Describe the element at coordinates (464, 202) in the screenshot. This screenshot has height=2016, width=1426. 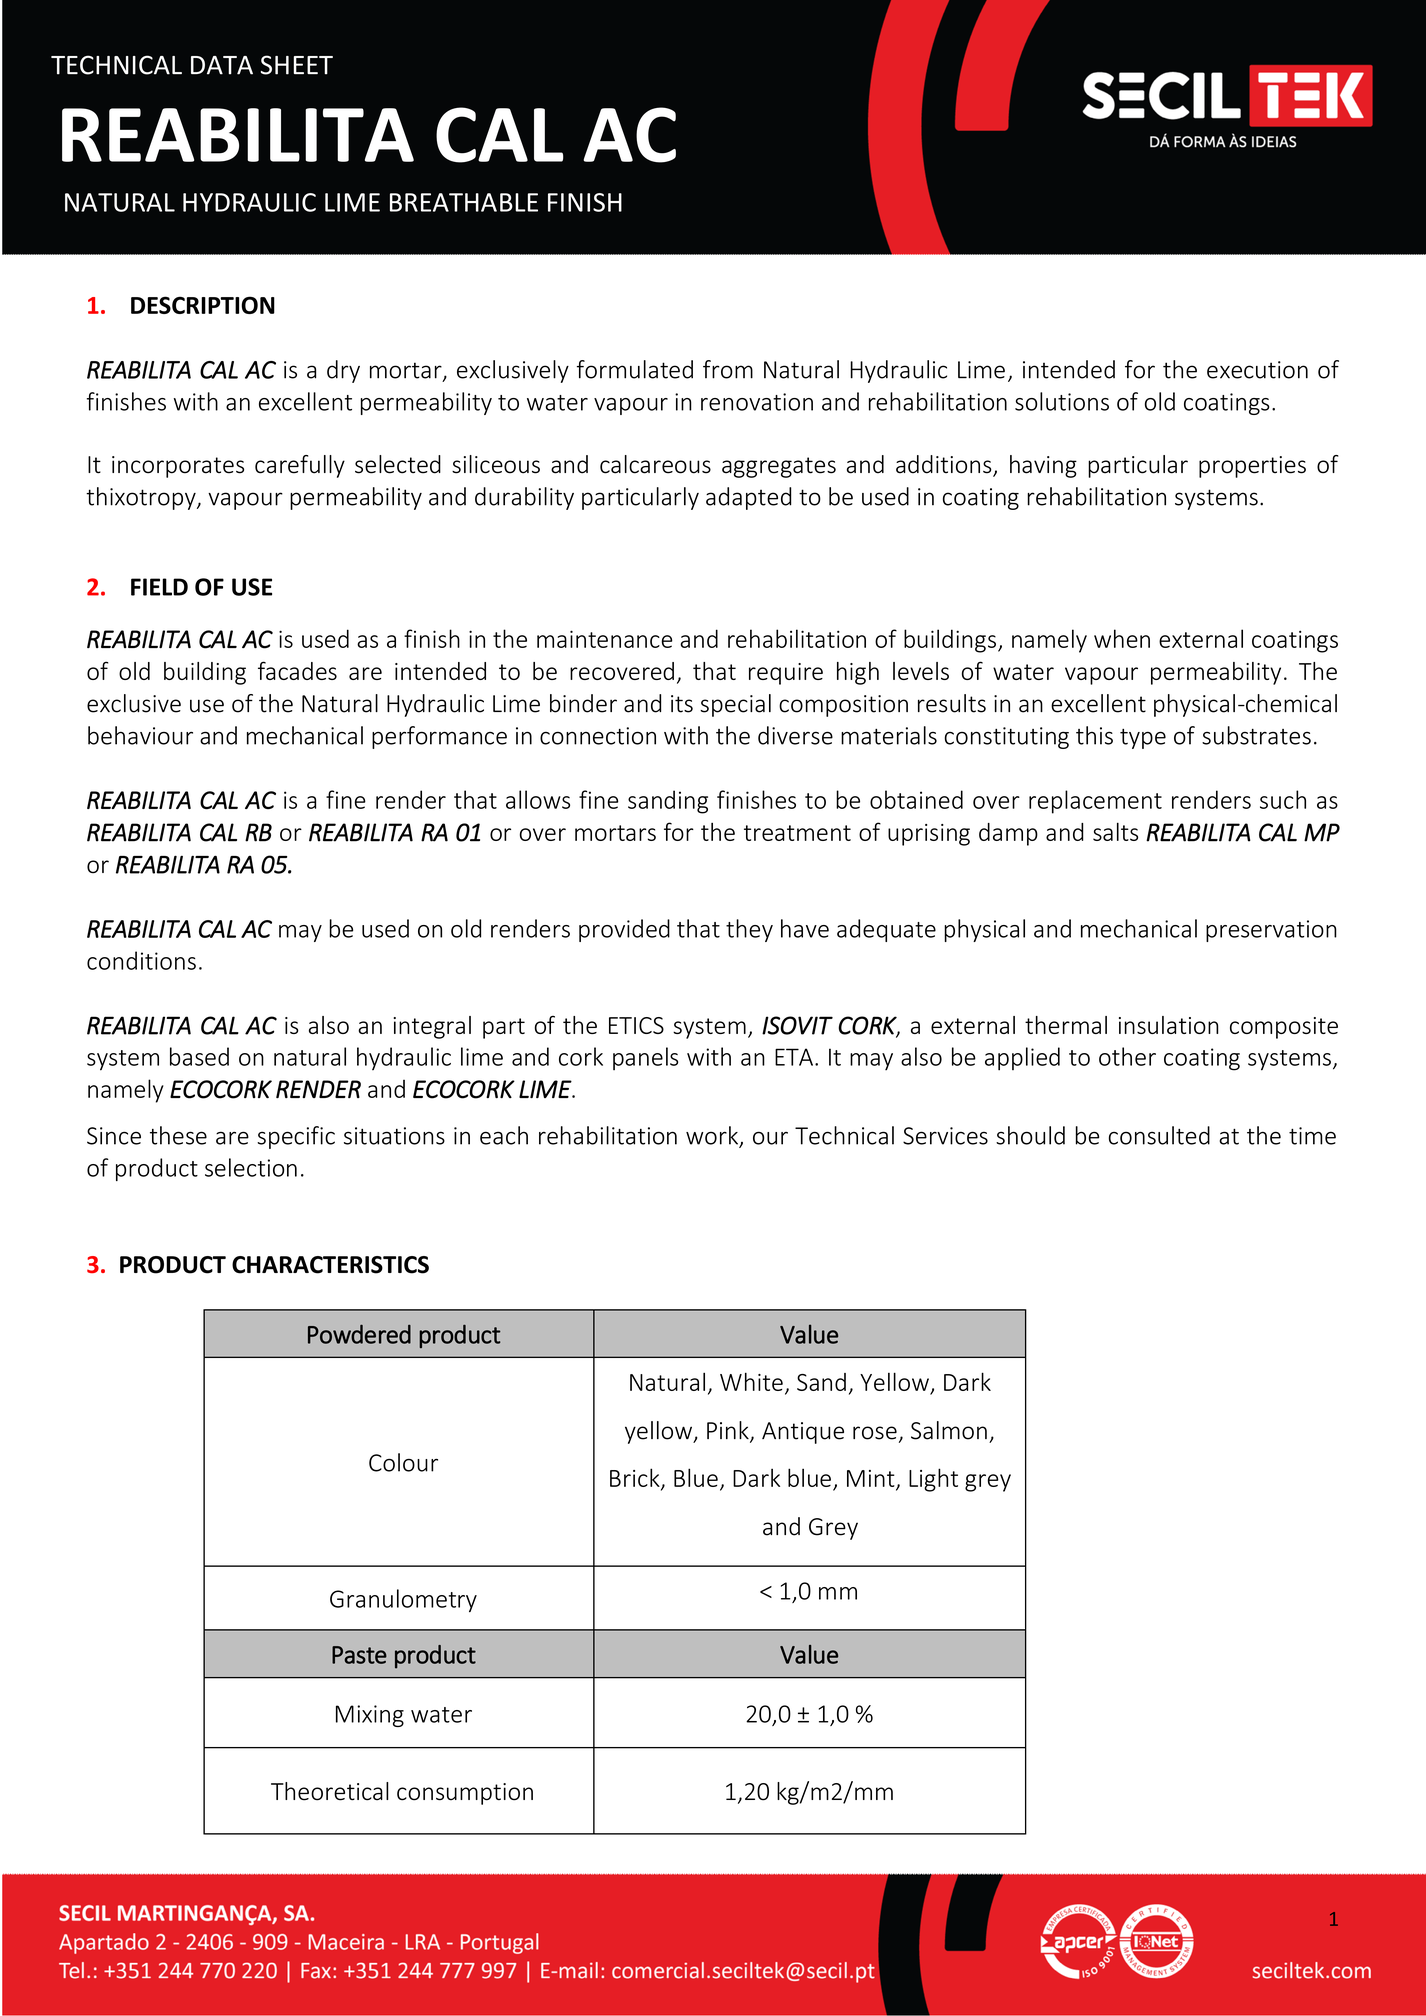
I see `BREATHABLE` at that location.
